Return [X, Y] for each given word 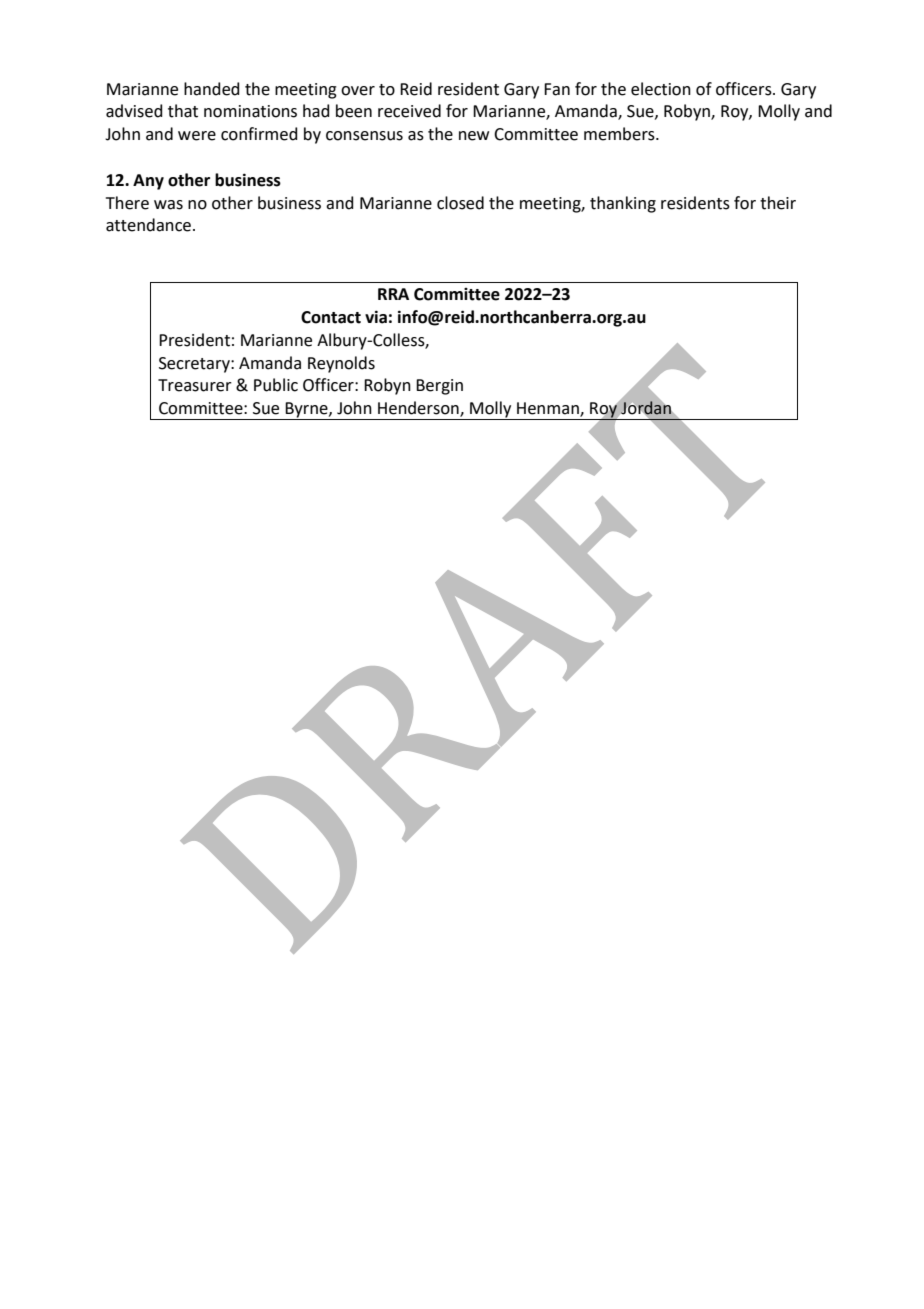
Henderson [419, 409]
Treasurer [195, 385]
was [168, 205]
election [661, 89]
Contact [331, 317]
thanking [623, 204]
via [376, 317]
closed [460, 203]
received [409, 111]
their [778, 203]
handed [212, 89]
